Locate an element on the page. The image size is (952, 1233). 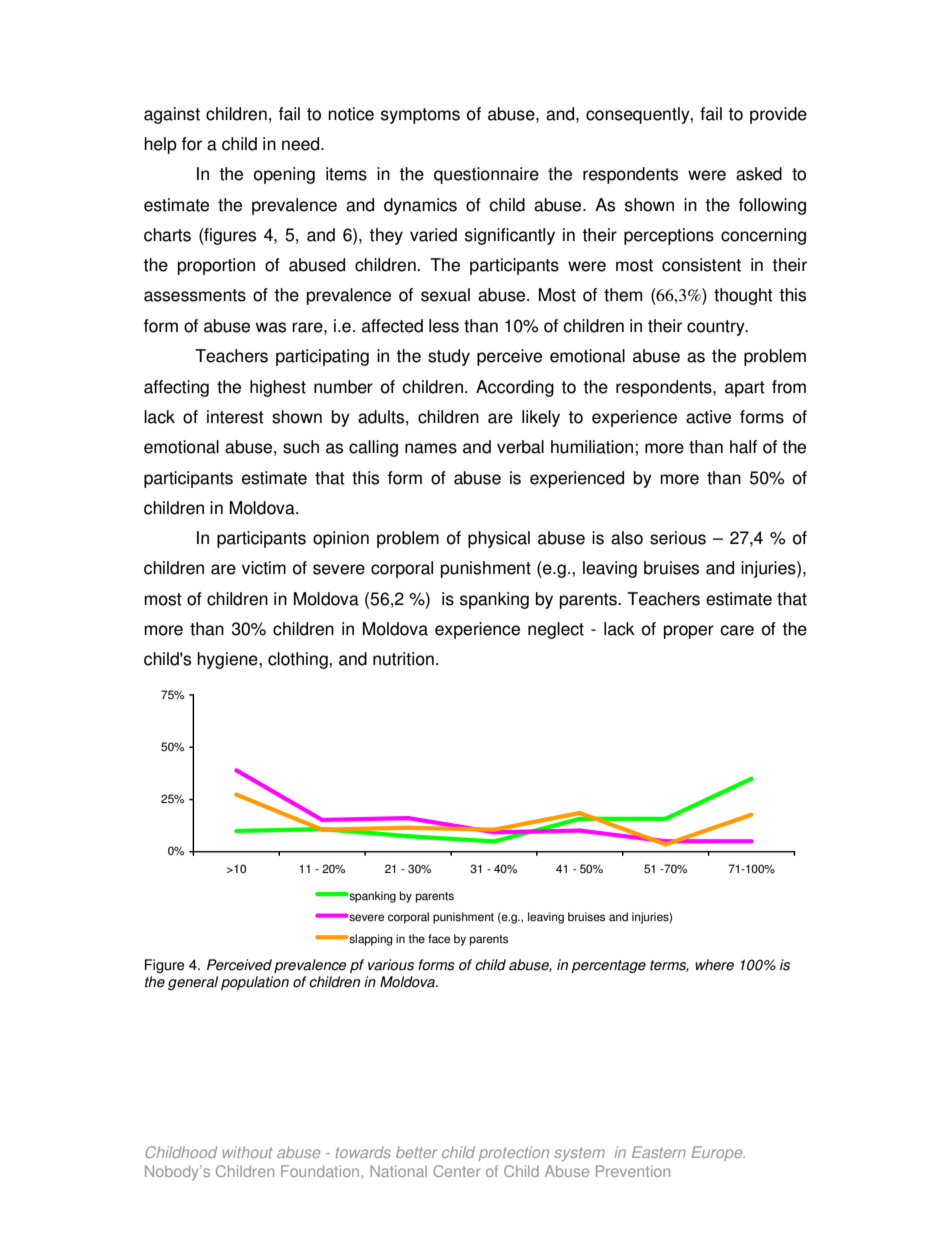
names is located at coordinates (431, 448).
